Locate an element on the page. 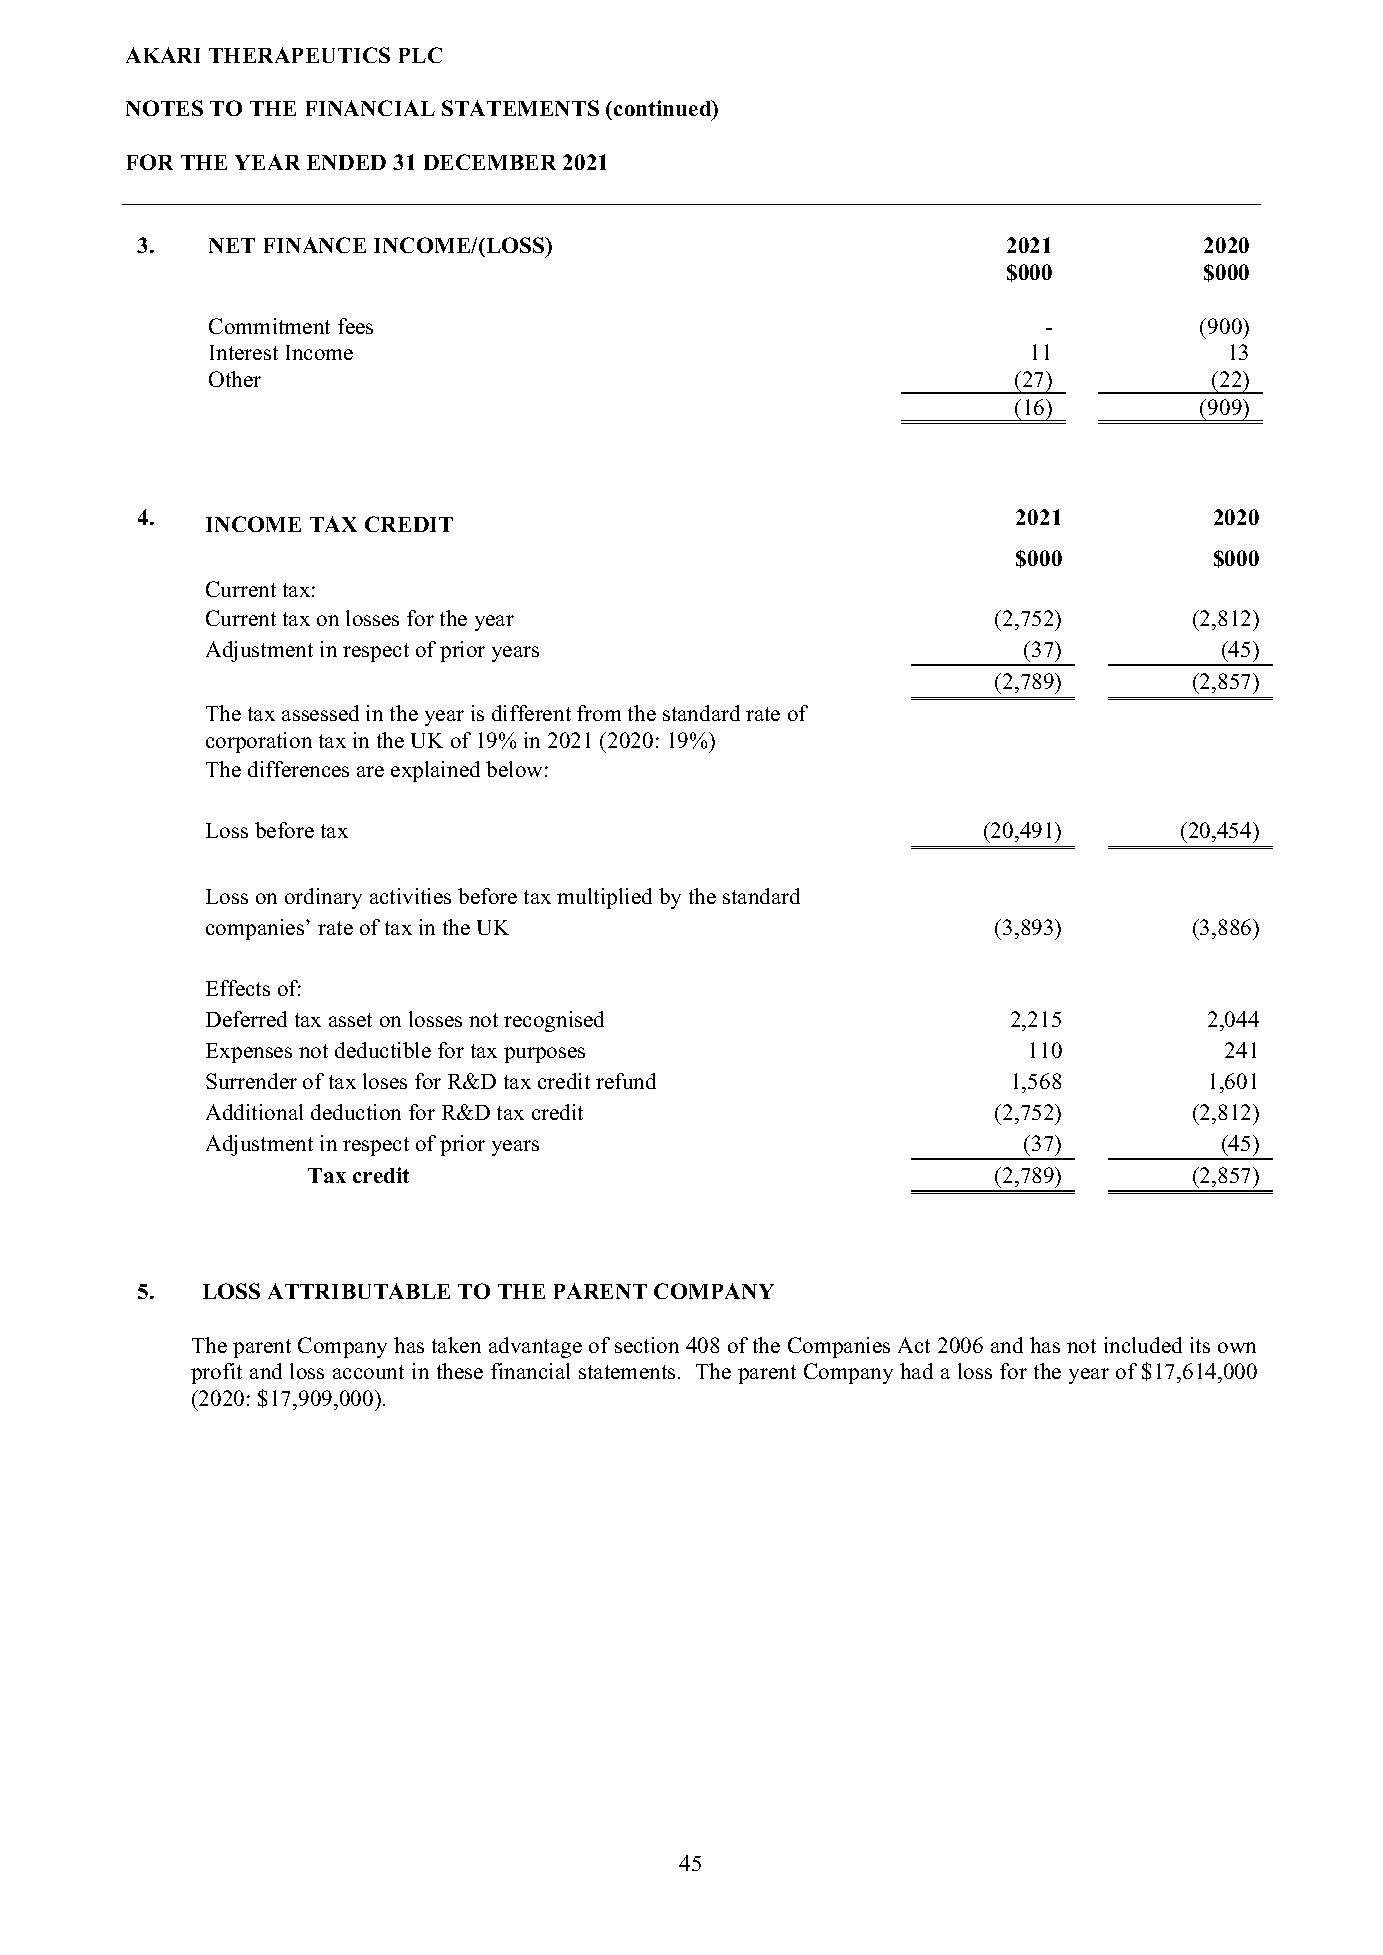  continued is located at coordinates (664, 110).
